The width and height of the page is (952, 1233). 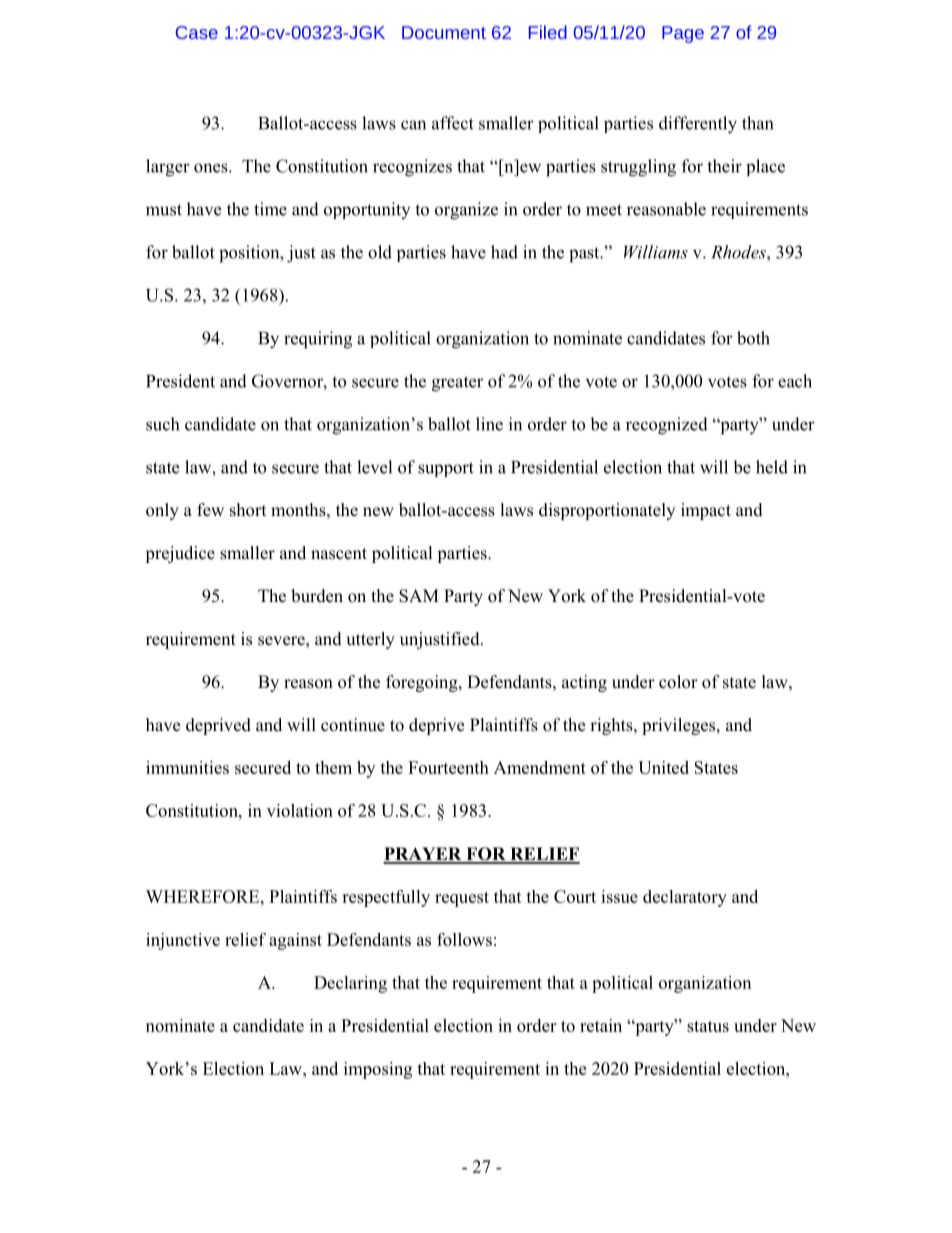 I want to click on Declaring, so click(x=350, y=984).
